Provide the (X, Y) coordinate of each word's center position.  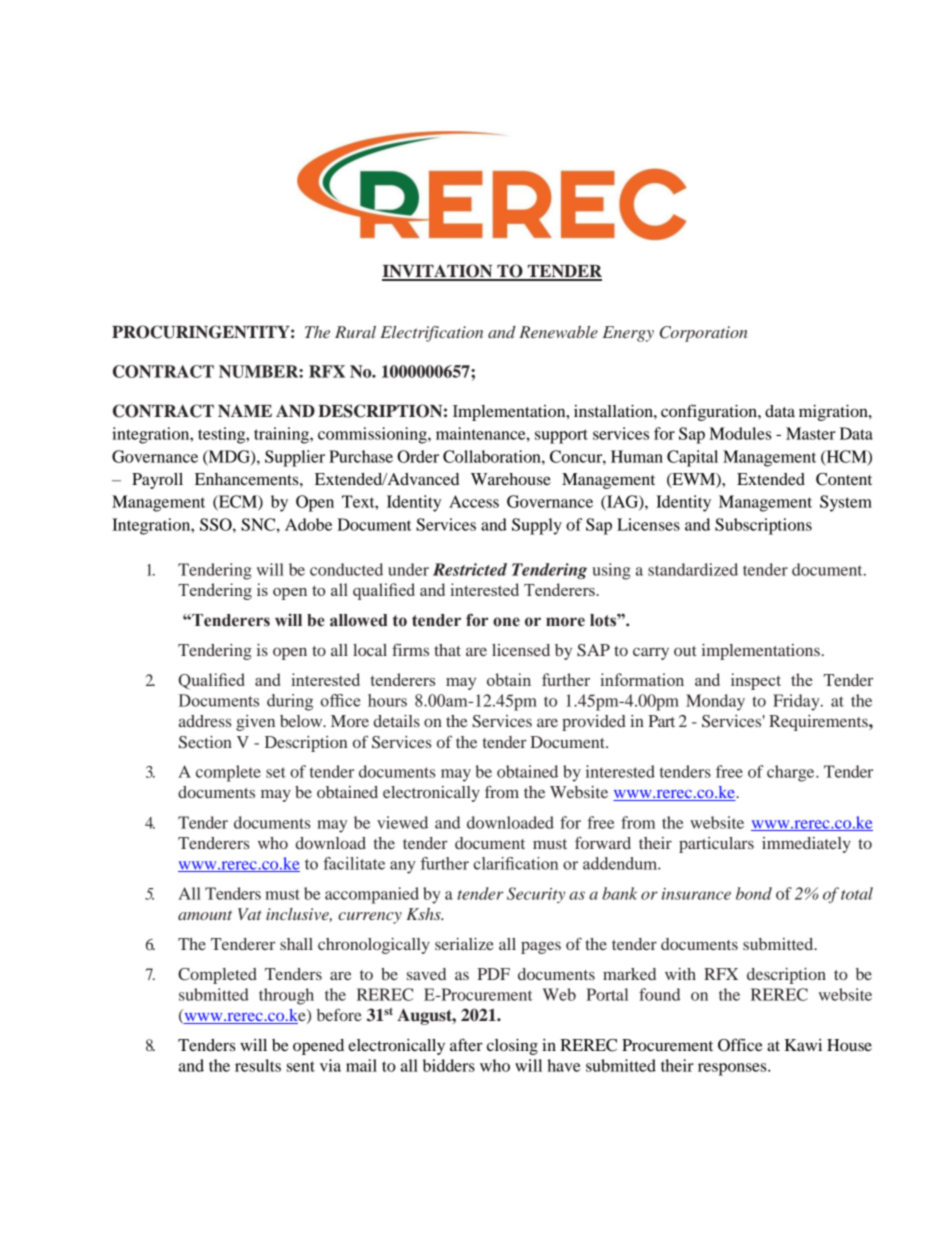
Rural (355, 332)
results (258, 1065)
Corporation (704, 334)
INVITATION (438, 272)
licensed (521, 650)
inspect (756, 681)
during (290, 702)
